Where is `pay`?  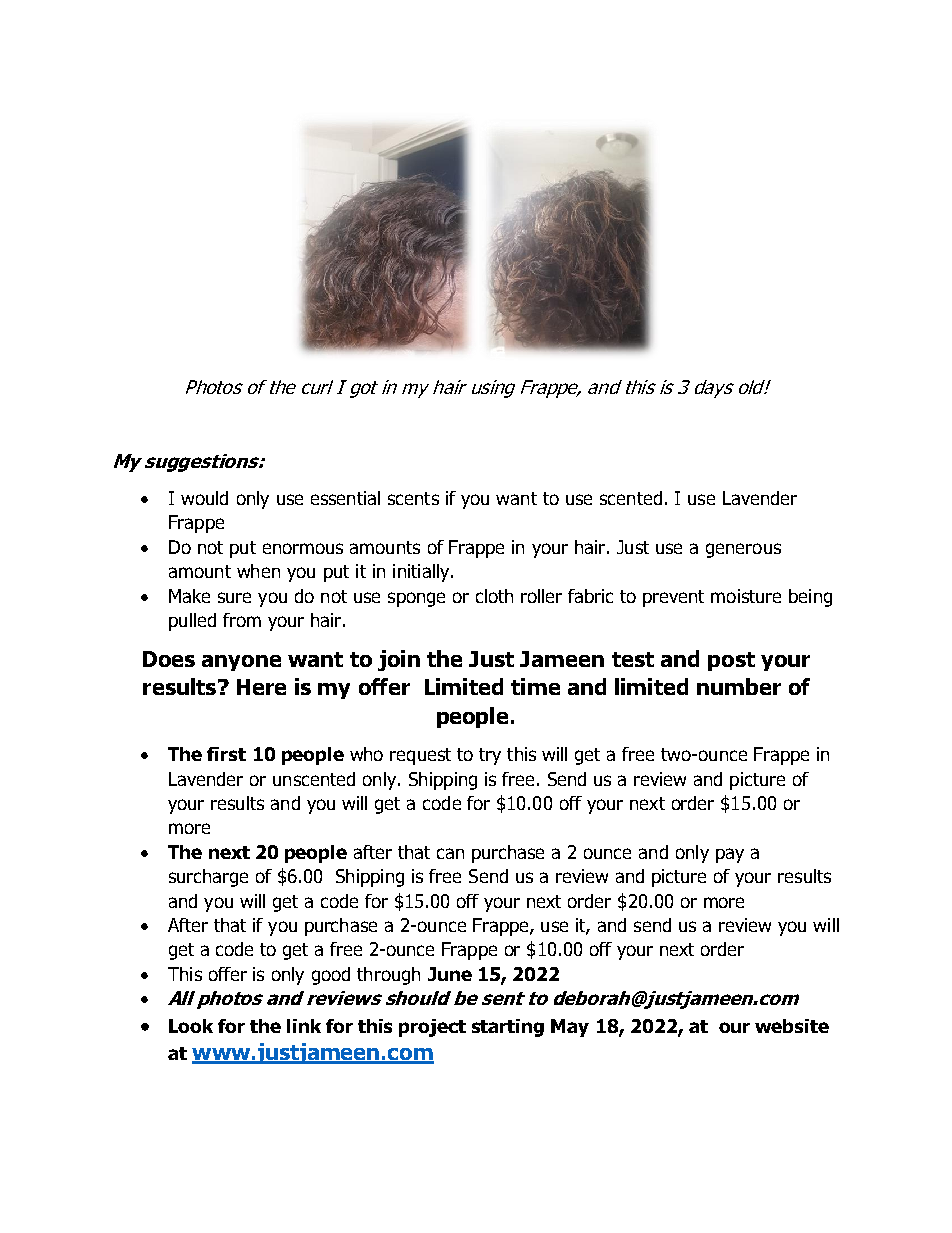
pay is located at coordinates (730, 855).
